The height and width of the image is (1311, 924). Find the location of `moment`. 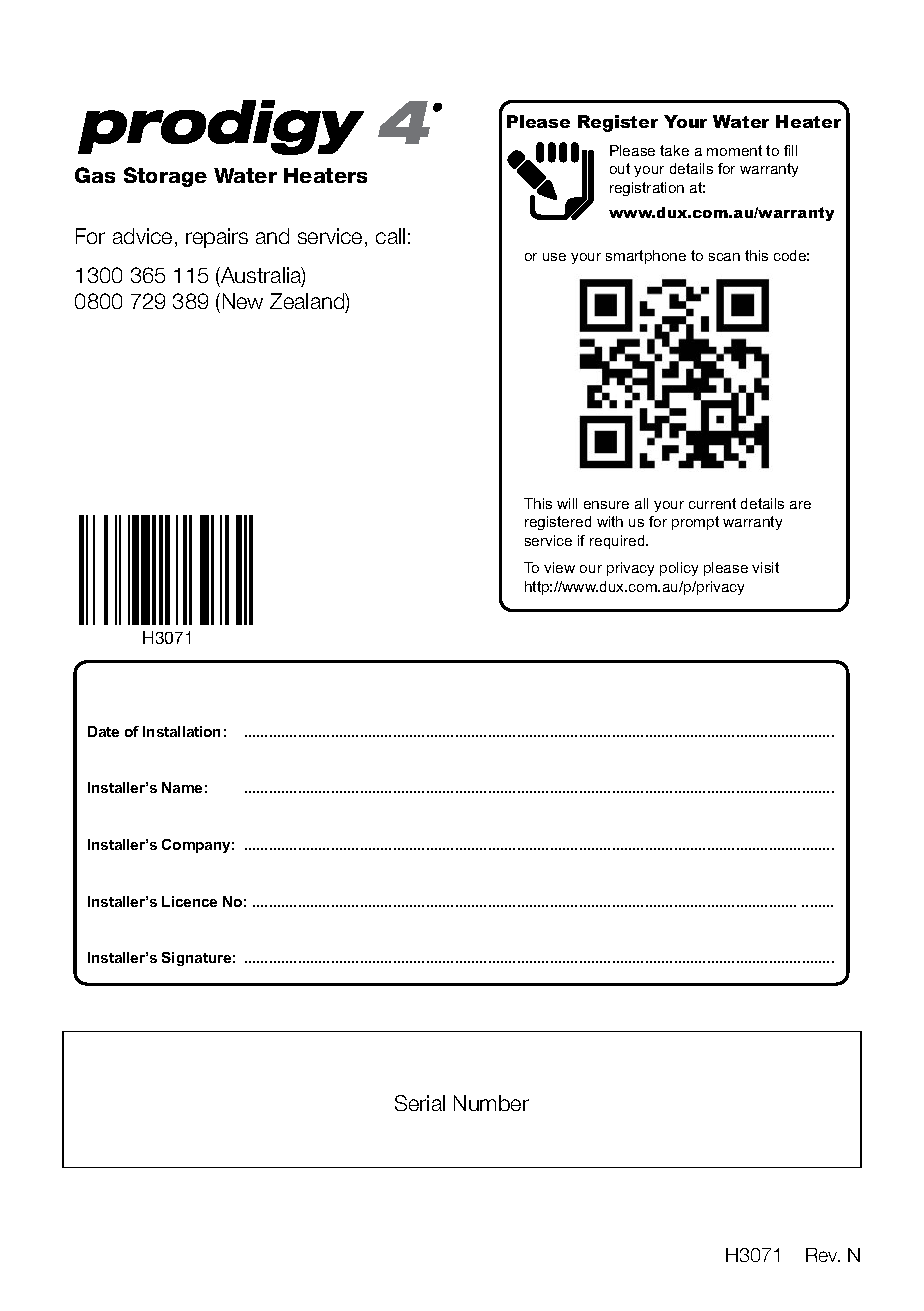

moment is located at coordinates (734, 150).
